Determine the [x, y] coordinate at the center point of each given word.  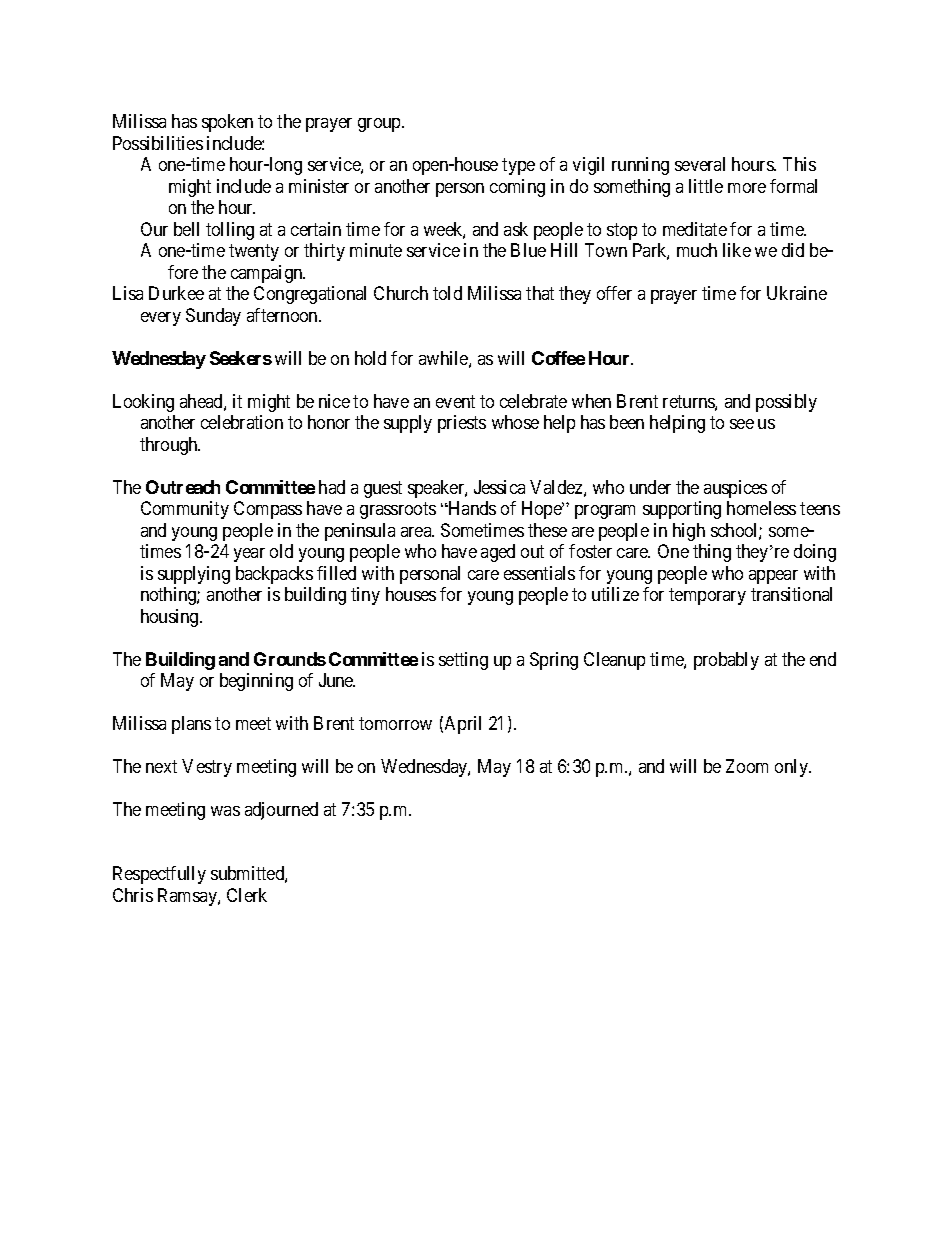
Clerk [247, 895]
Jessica [499, 487]
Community [185, 510]
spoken [227, 123]
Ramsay [188, 897]
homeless [761, 508]
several [700, 164]
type [518, 167]
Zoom [747, 766]
